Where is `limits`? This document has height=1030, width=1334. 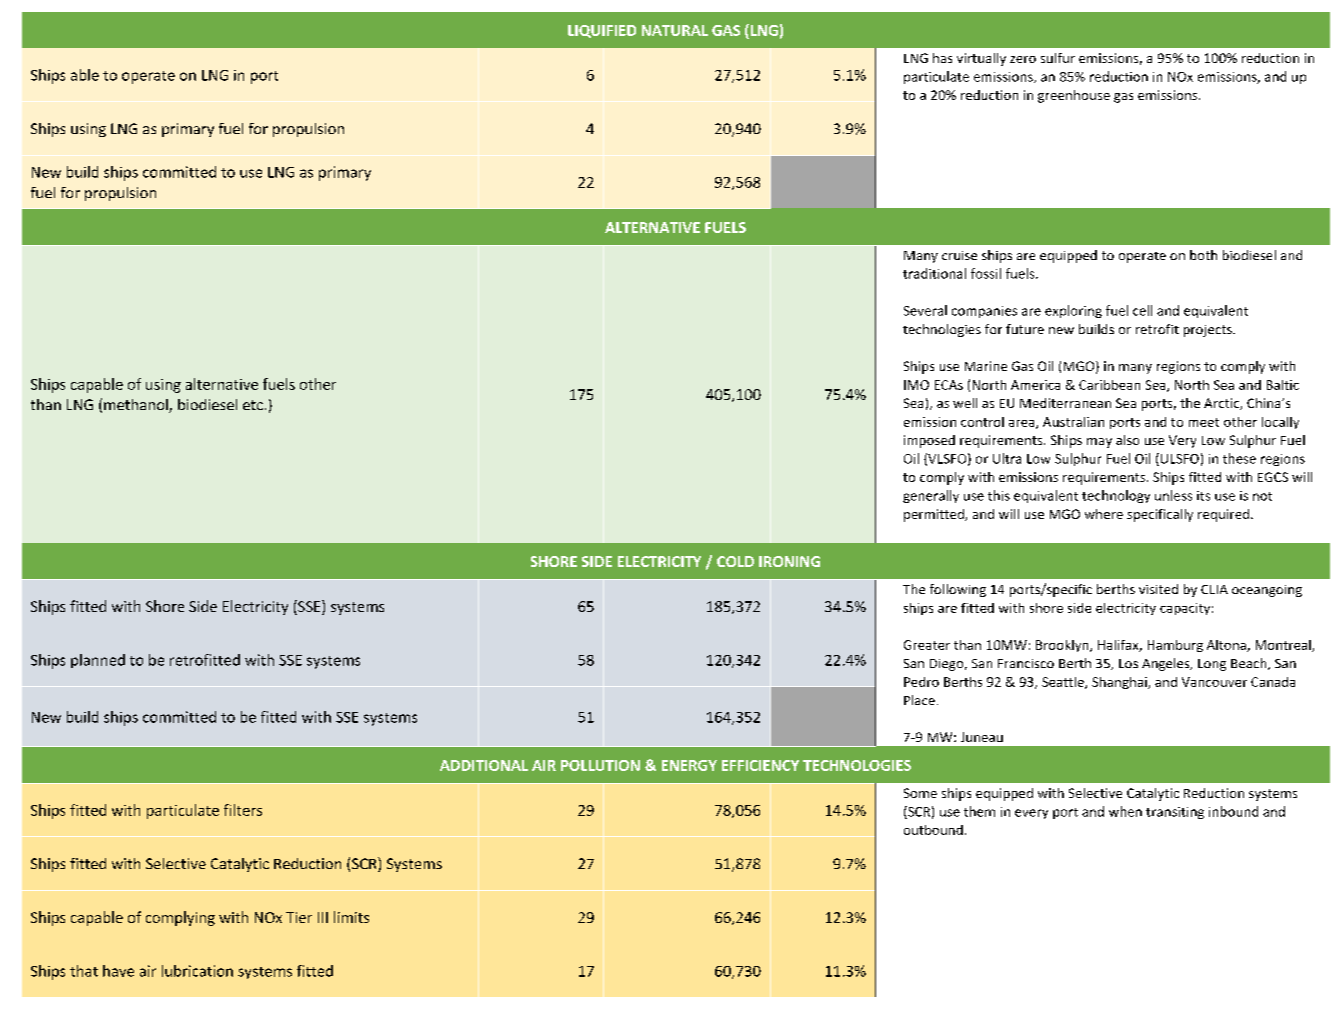
limits is located at coordinates (351, 917).
